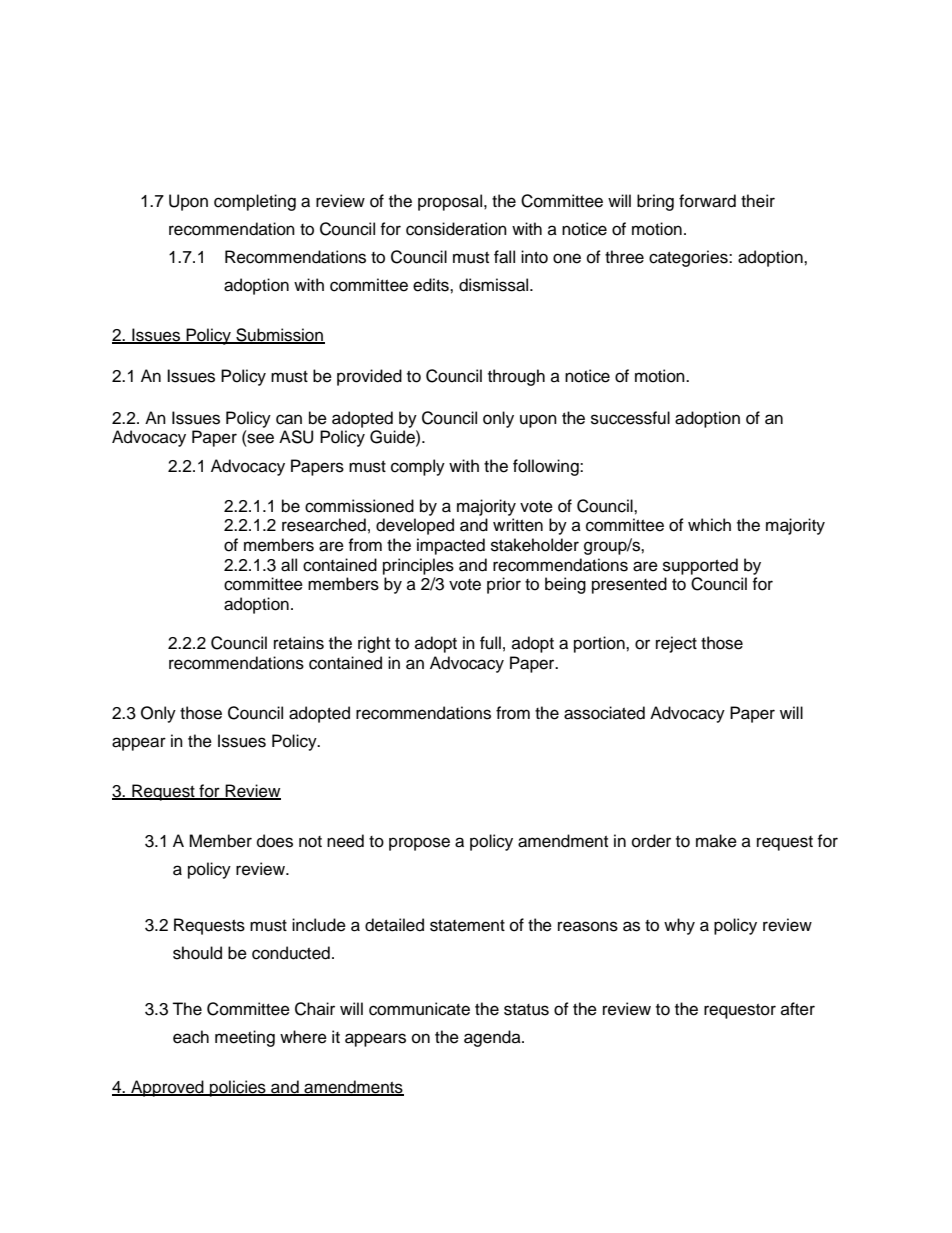 The height and width of the document is (1233, 952). Describe the element at coordinates (299, 643) in the document. I see `retains` at that location.
